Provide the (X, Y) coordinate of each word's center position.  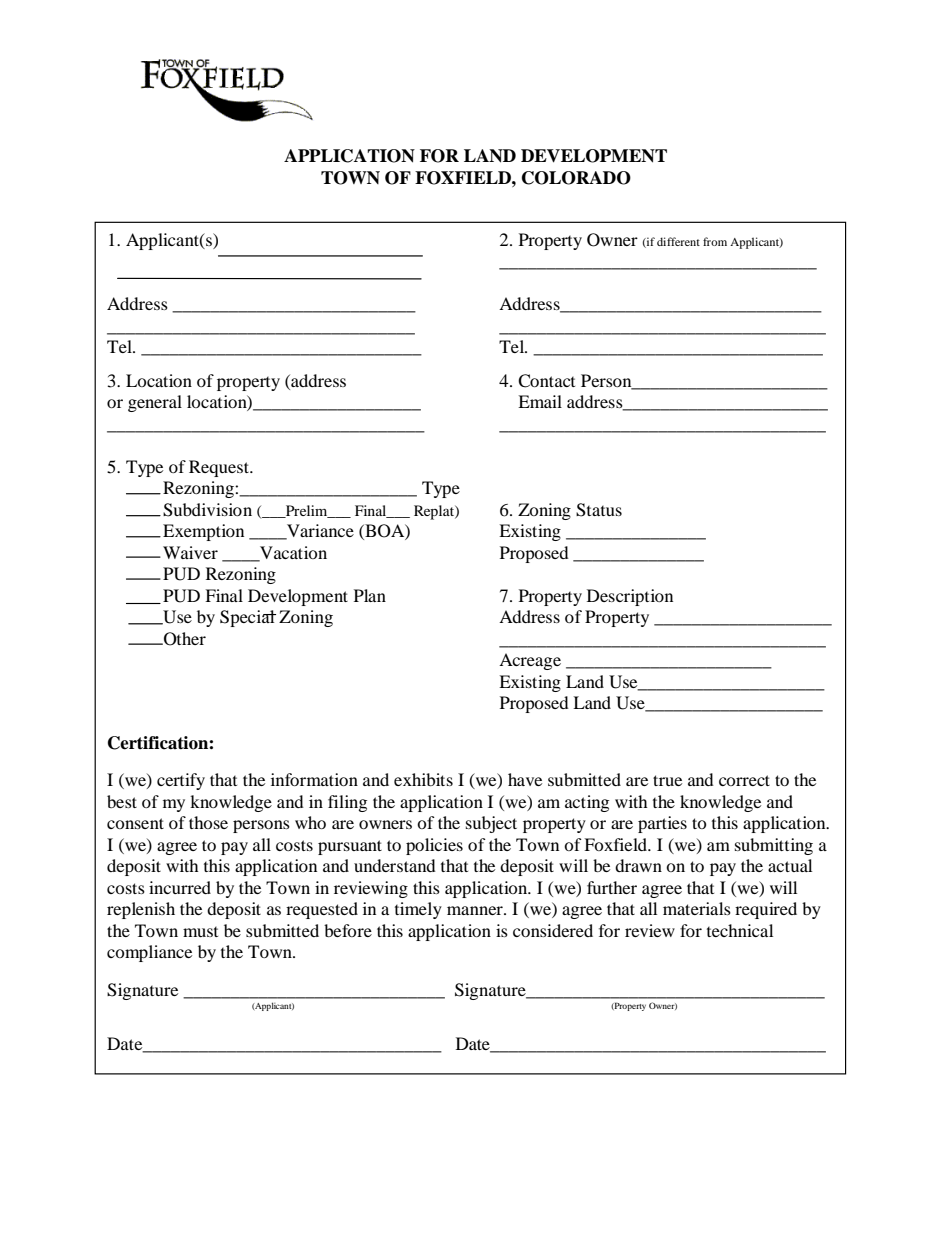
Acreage (530, 661)
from (715, 241)
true (667, 780)
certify (181, 781)
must (200, 932)
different (678, 241)
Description (630, 597)
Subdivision (207, 510)
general (155, 403)
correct (744, 780)
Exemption (203, 532)
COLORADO (576, 178)
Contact (546, 381)
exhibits (423, 779)
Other (184, 639)
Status (599, 510)
